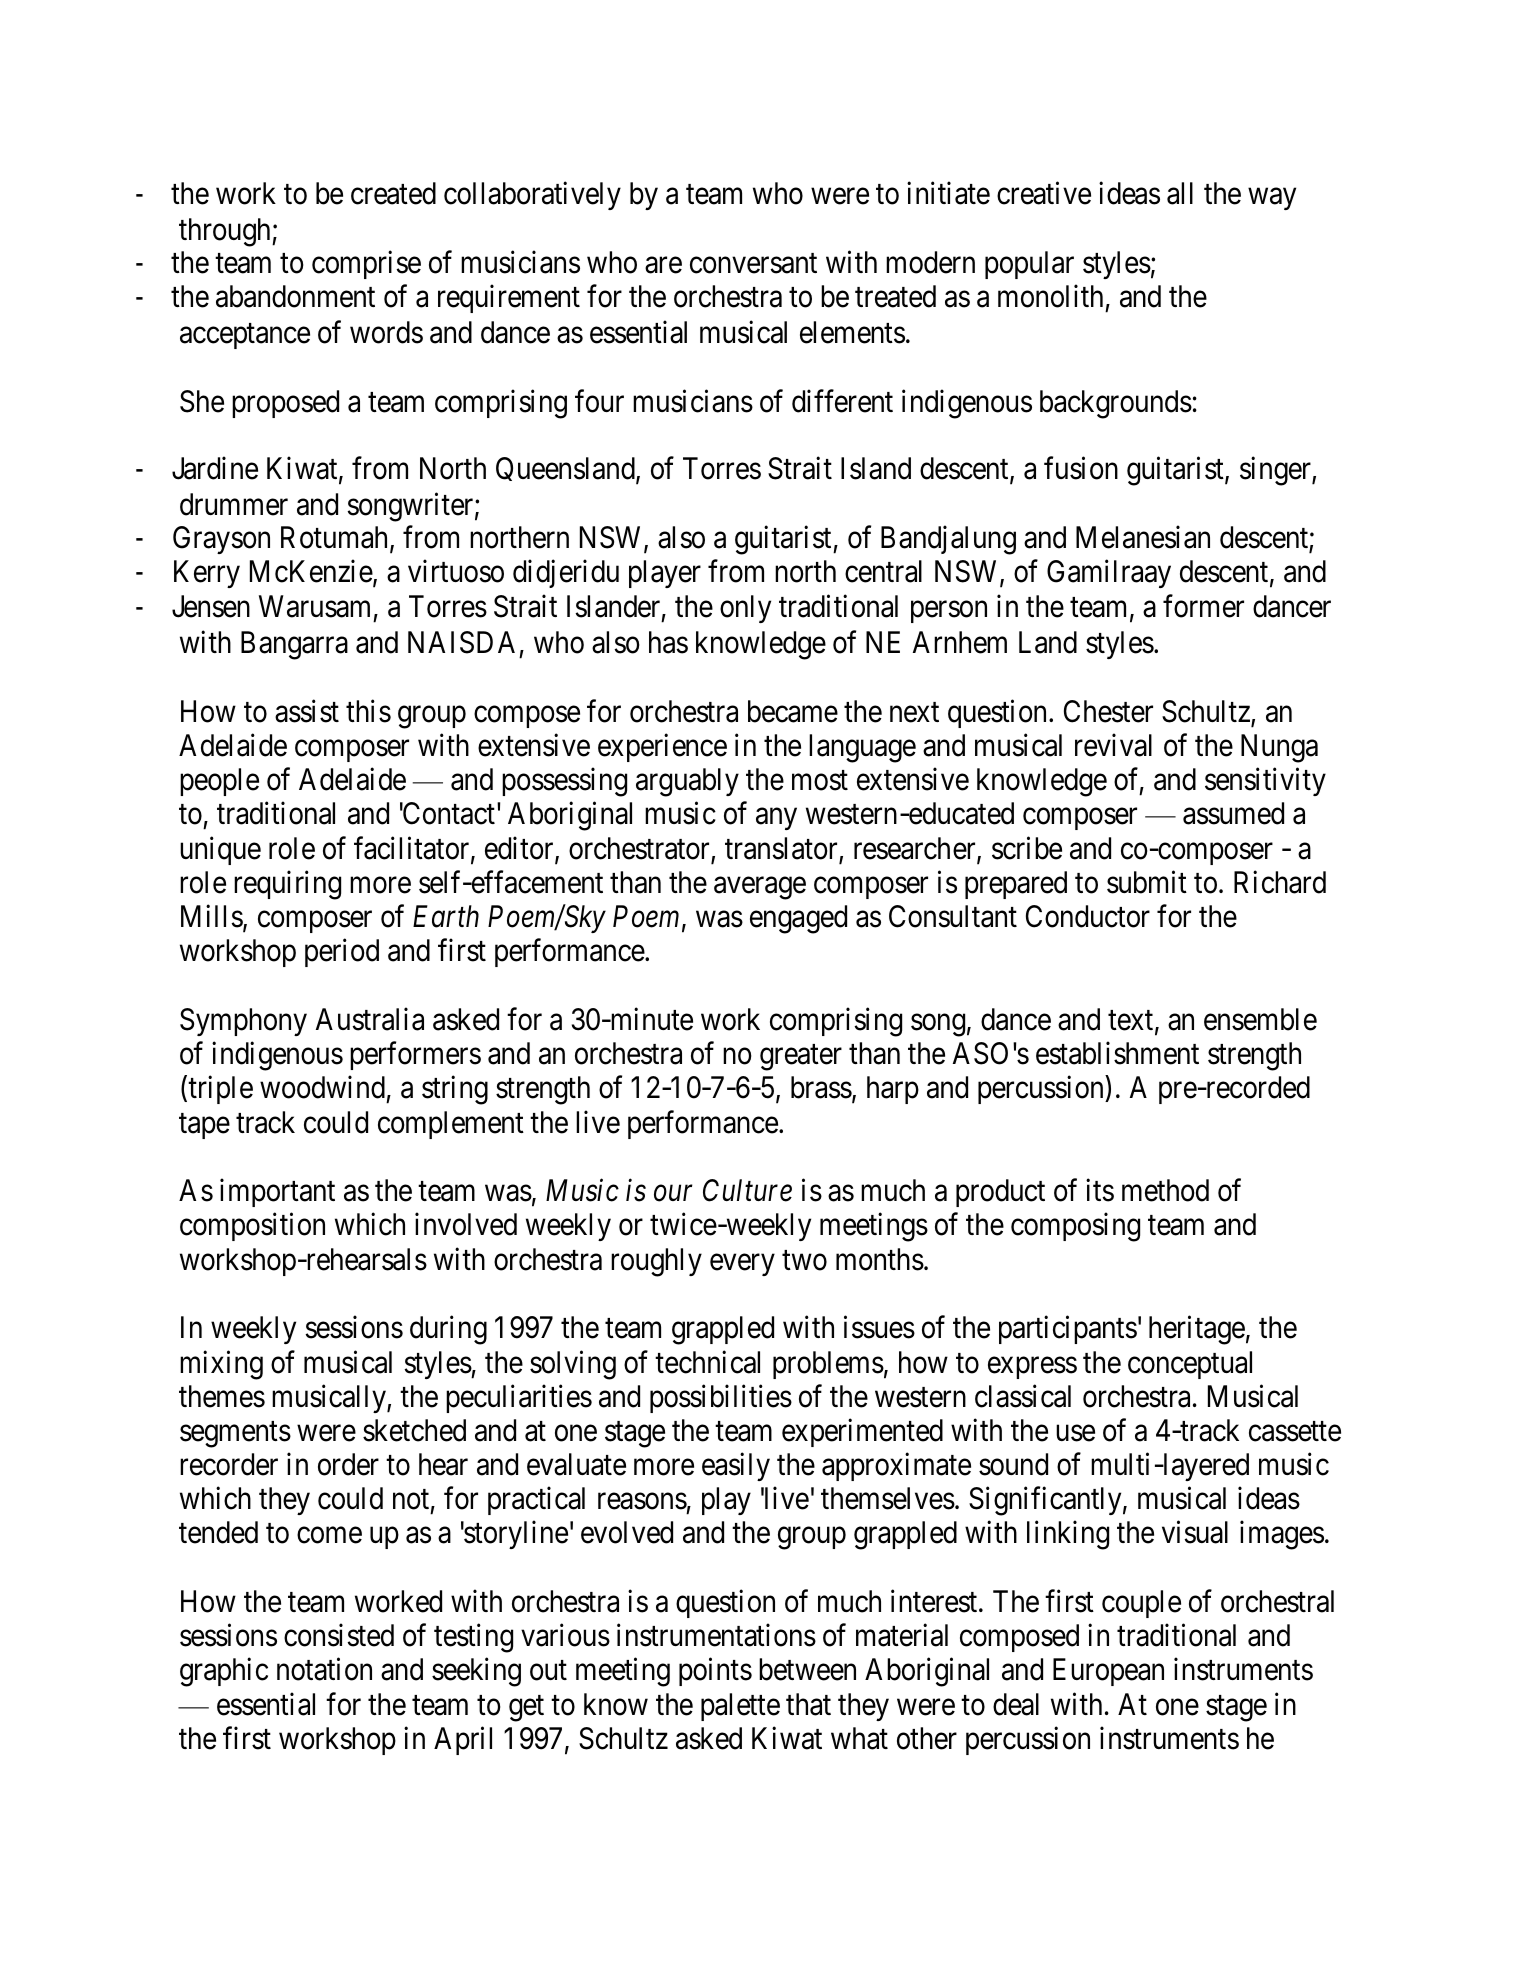 This image has height=1966, width=1519. What do you see at coordinates (753, 264) in the image?
I see `conversant` at bounding box center [753, 264].
